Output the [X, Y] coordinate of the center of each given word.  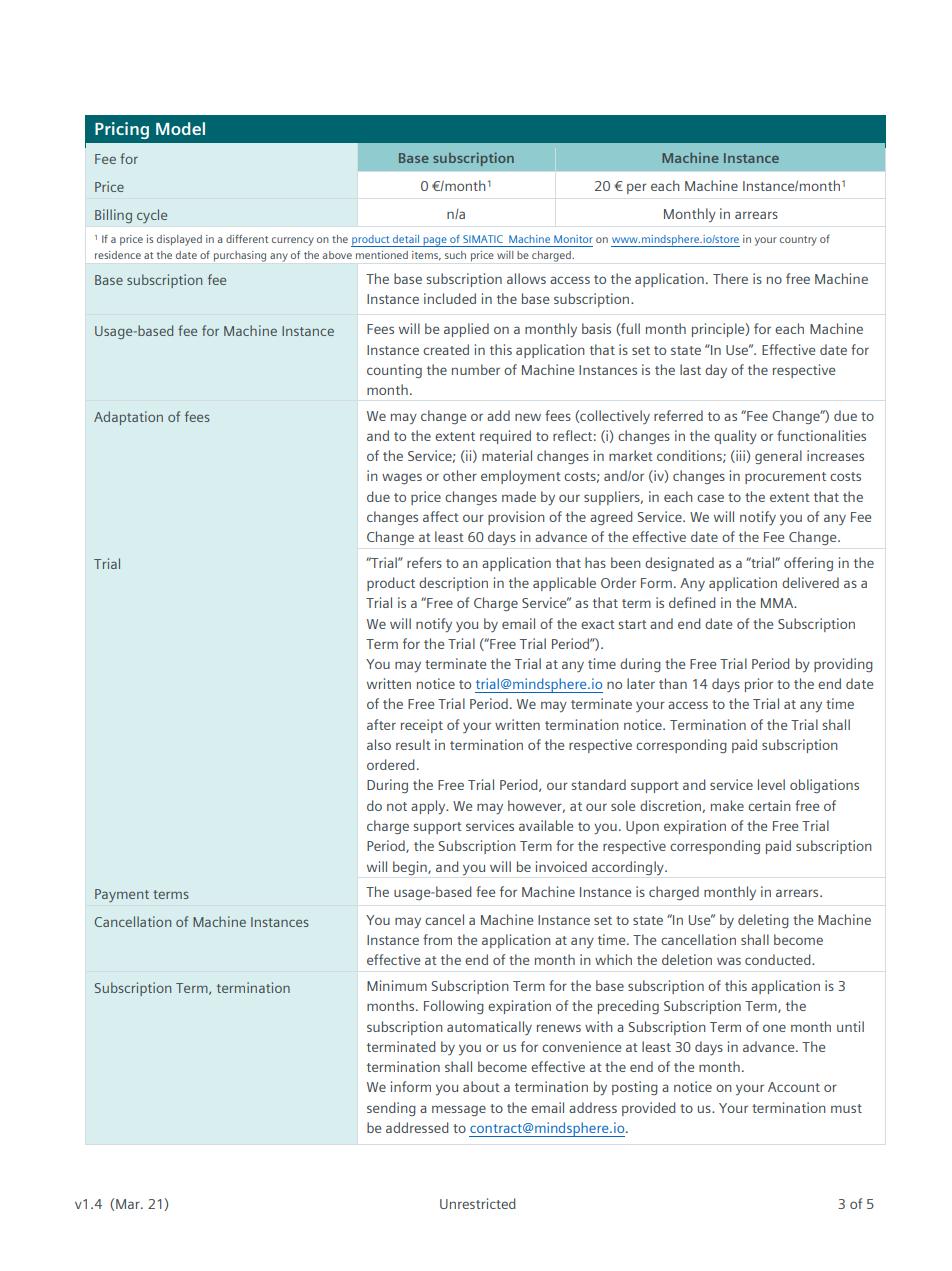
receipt [422, 726]
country [798, 241]
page [435, 242]
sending [391, 1109]
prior [759, 685]
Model [180, 128]
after [381, 724]
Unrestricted [478, 1203]
